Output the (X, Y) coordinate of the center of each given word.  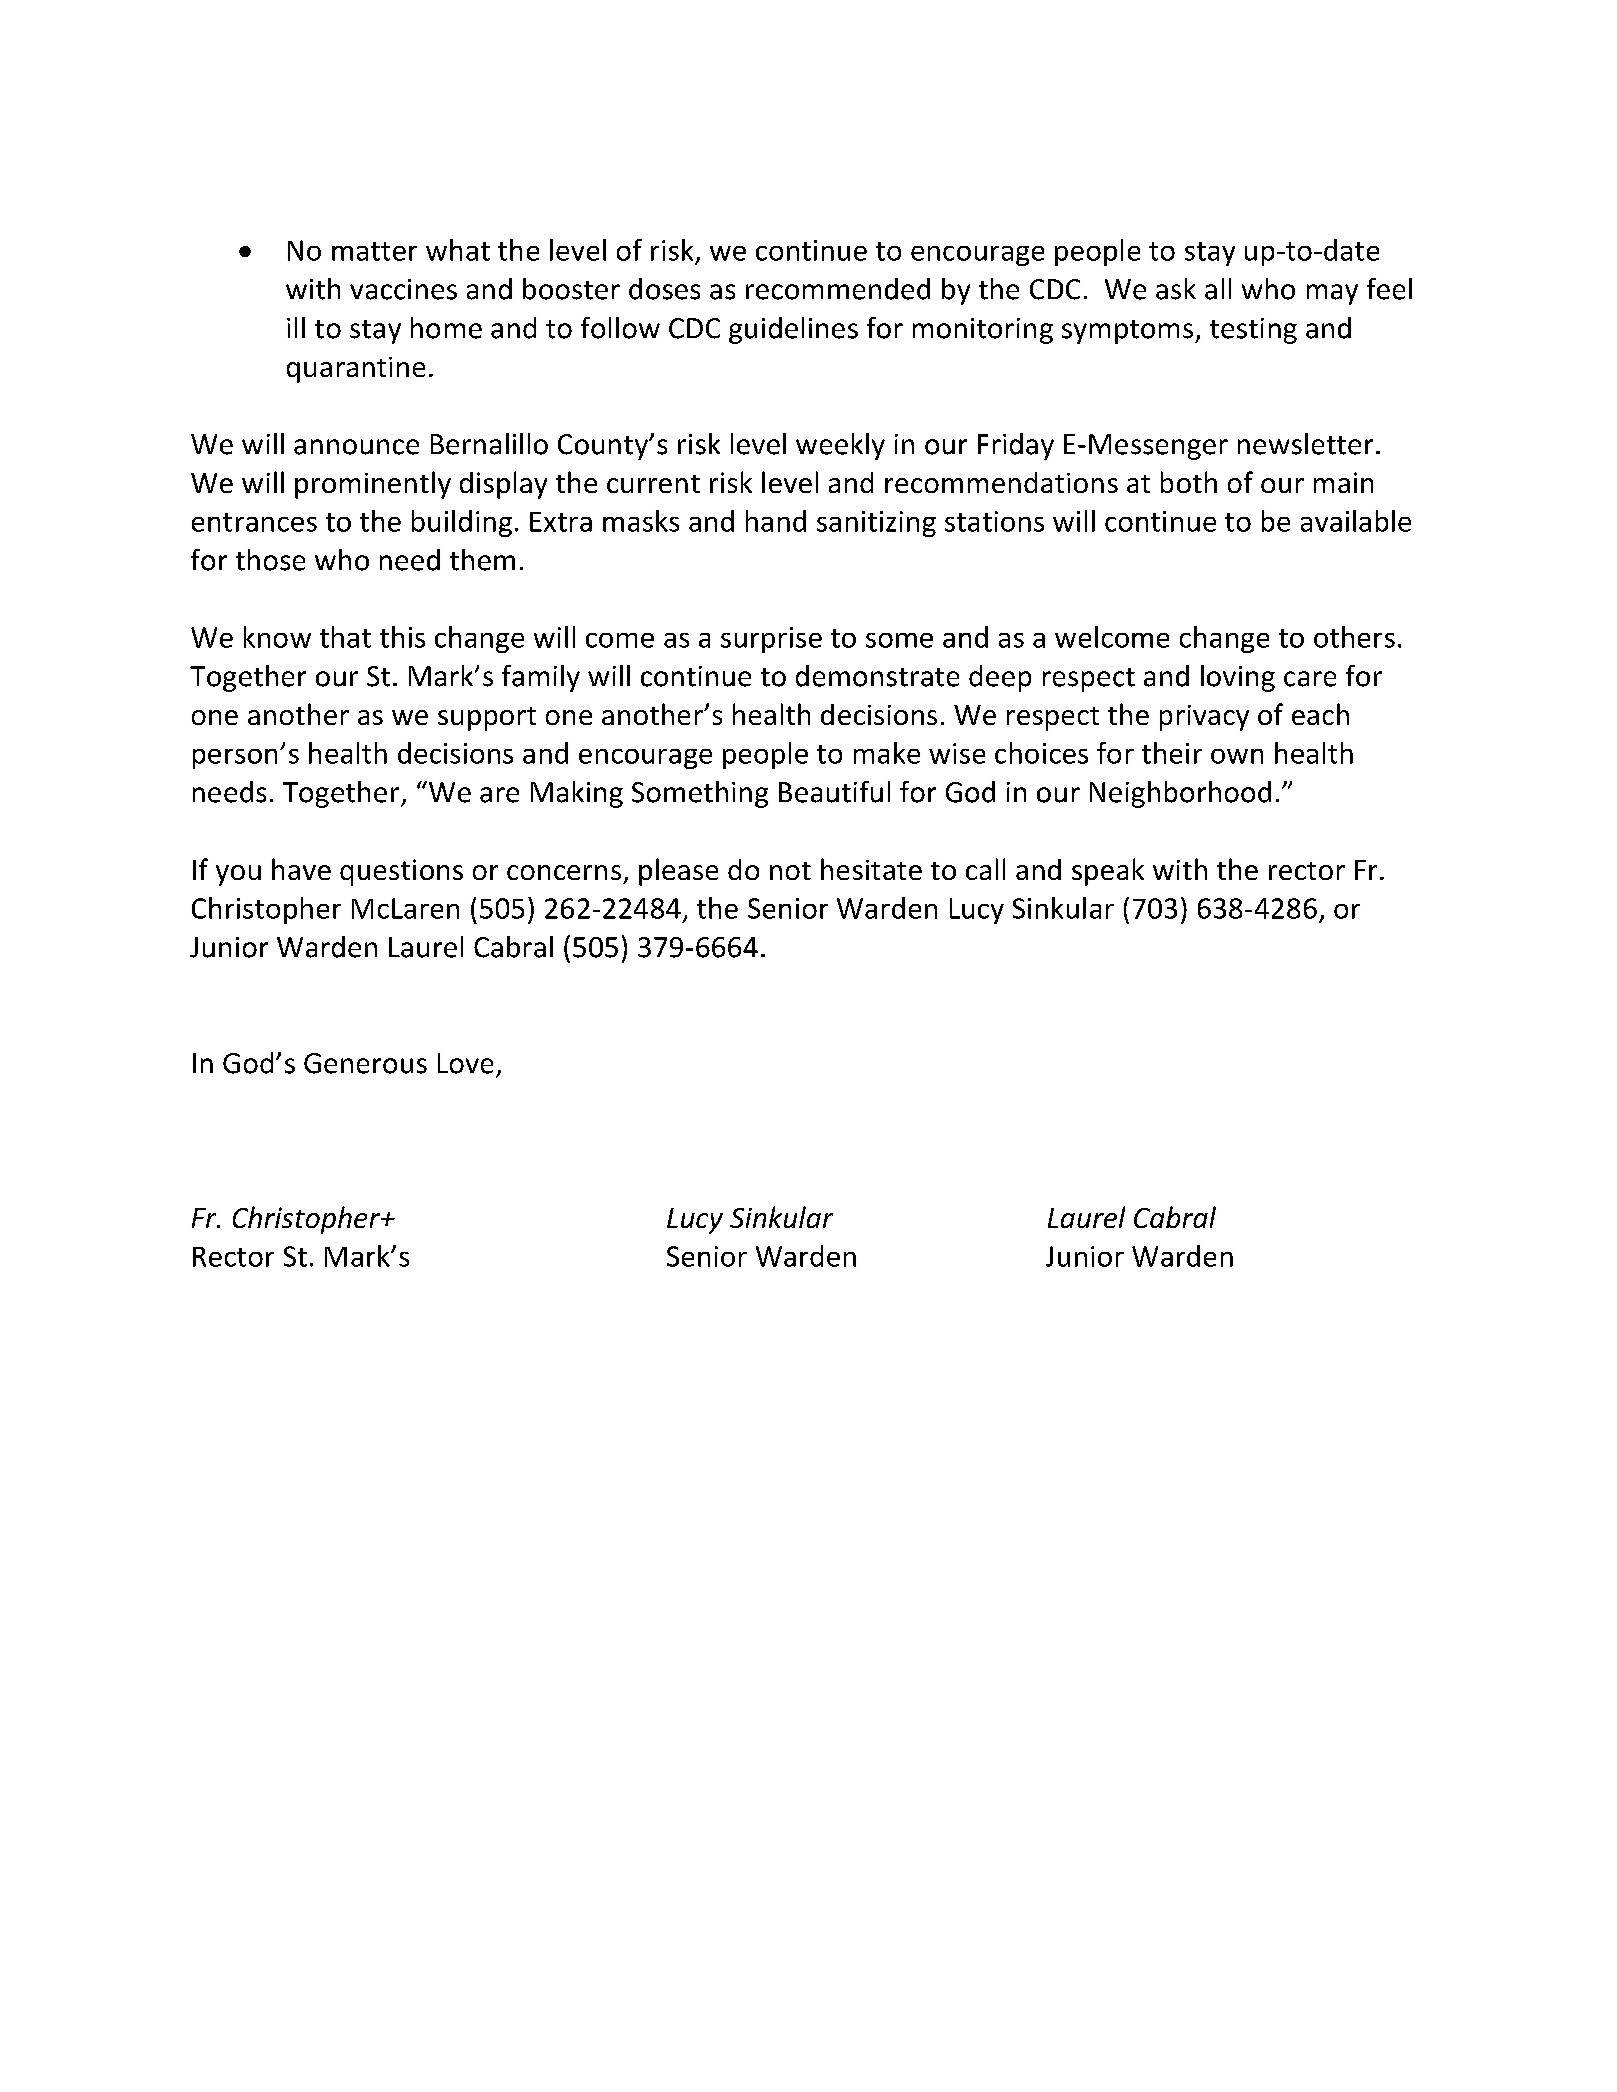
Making (577, 794)
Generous (365, 1063)
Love (465, 1063)
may (1332, 294)
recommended (838, 289)
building (462, 523)
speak (1108, 872)
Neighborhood (1180, 794)
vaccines (403, 289)
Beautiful (834, 792)
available (1356, 521)
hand (776, 521)
